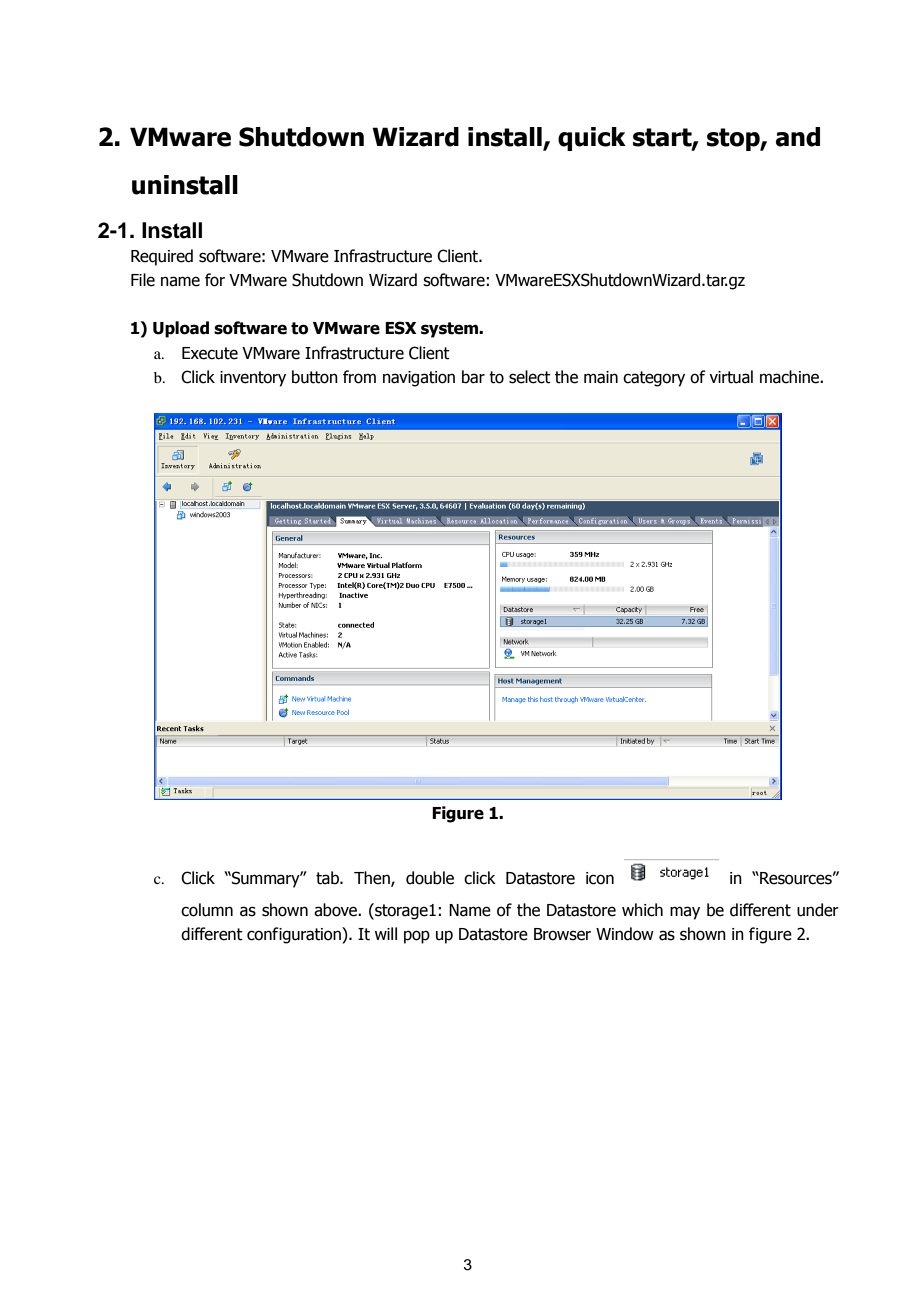 The width and height of the page is (924, 1308). What do you see at coordinates (592, 139) in the page?
I see `quick` at bounding box center [592, 139].
